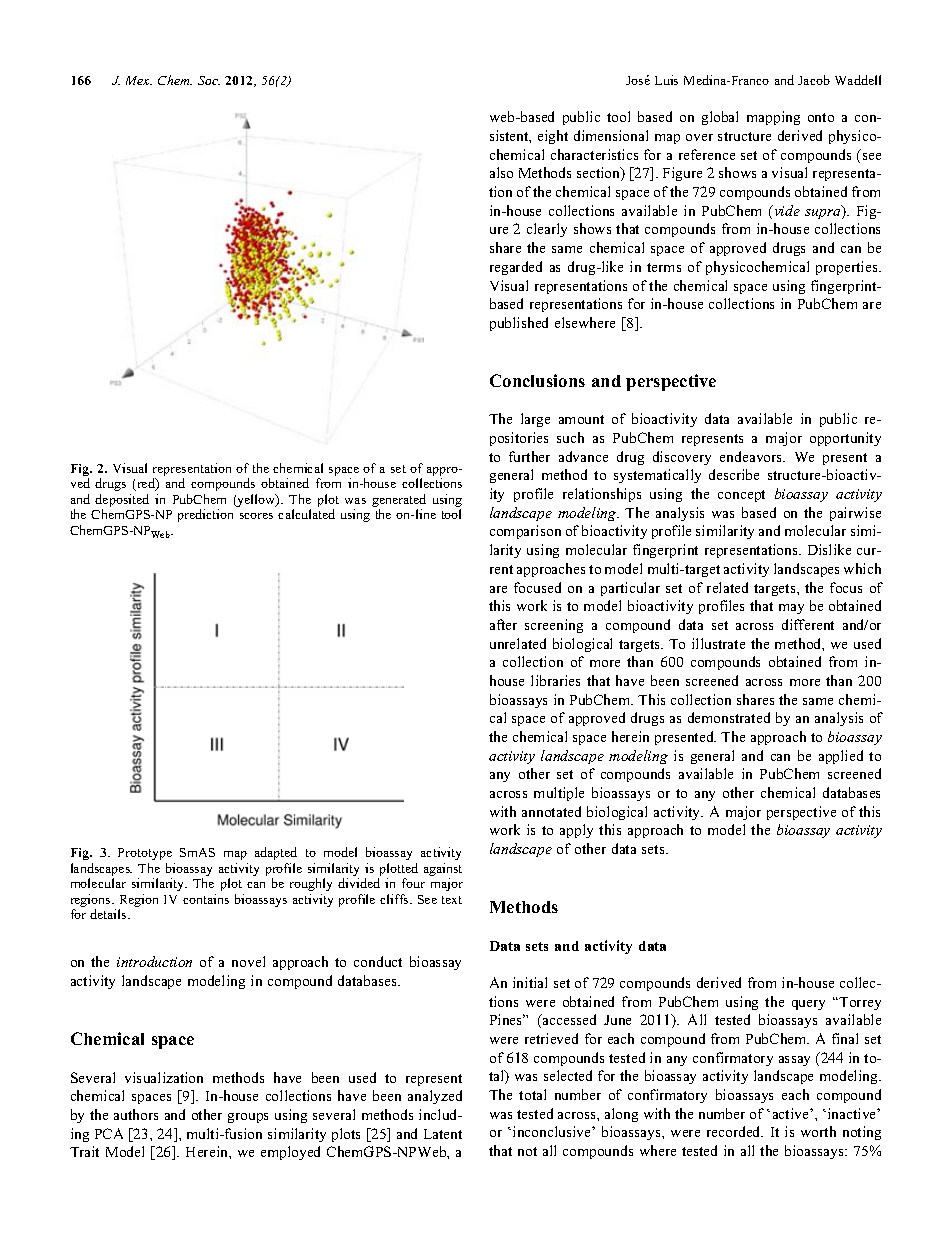 This screenshot has width=952, height=1233. Describe the element at coordinates (501, 172) in the screenshot. I see `also` at that location.
